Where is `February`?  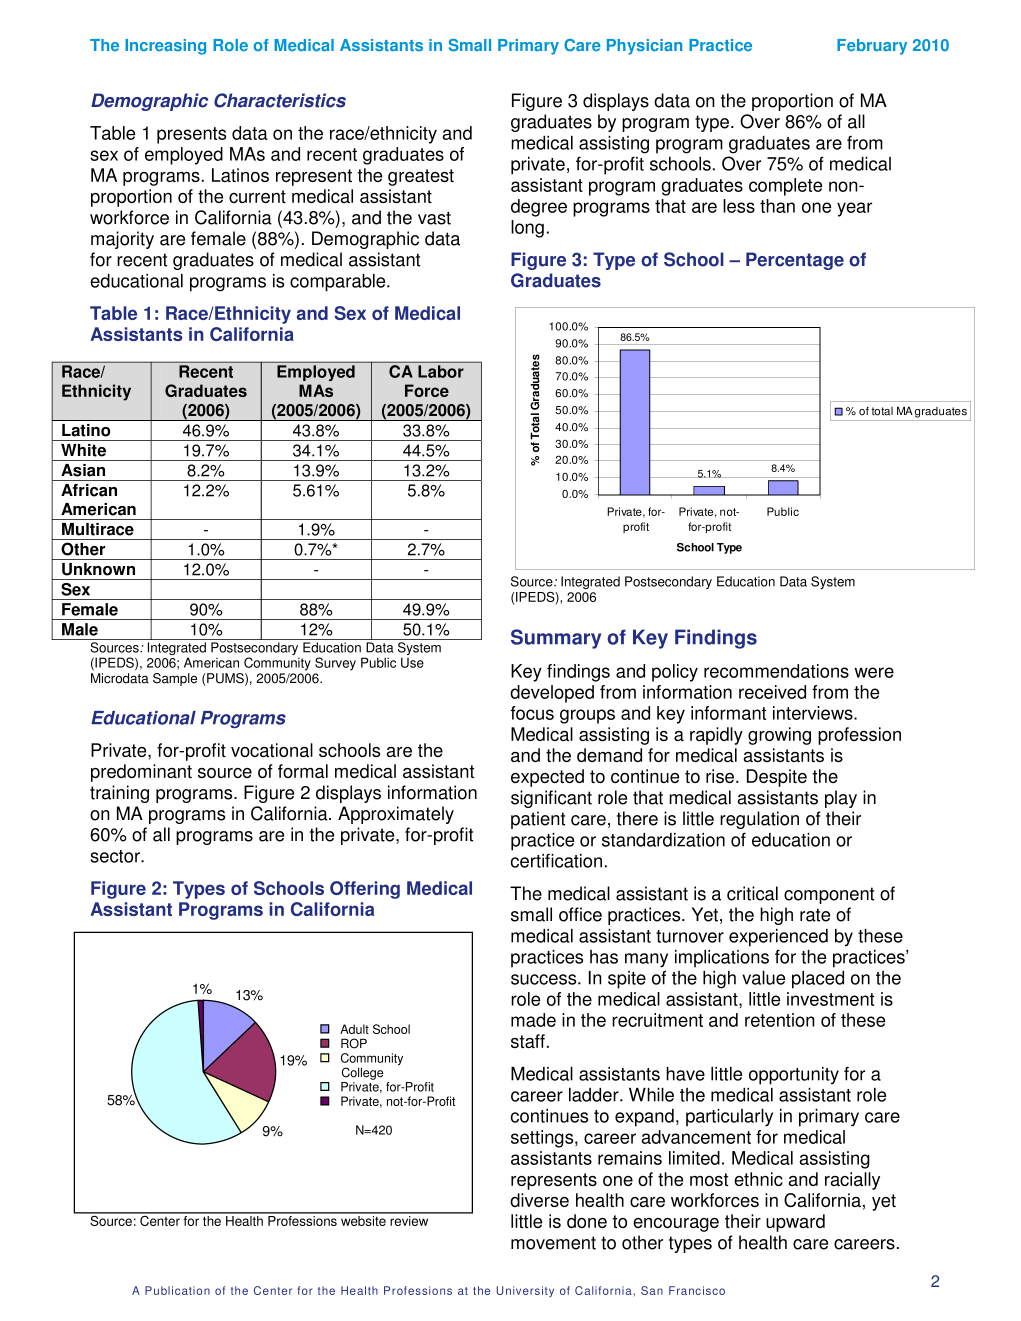
February is located at coordinates (872, 47).
